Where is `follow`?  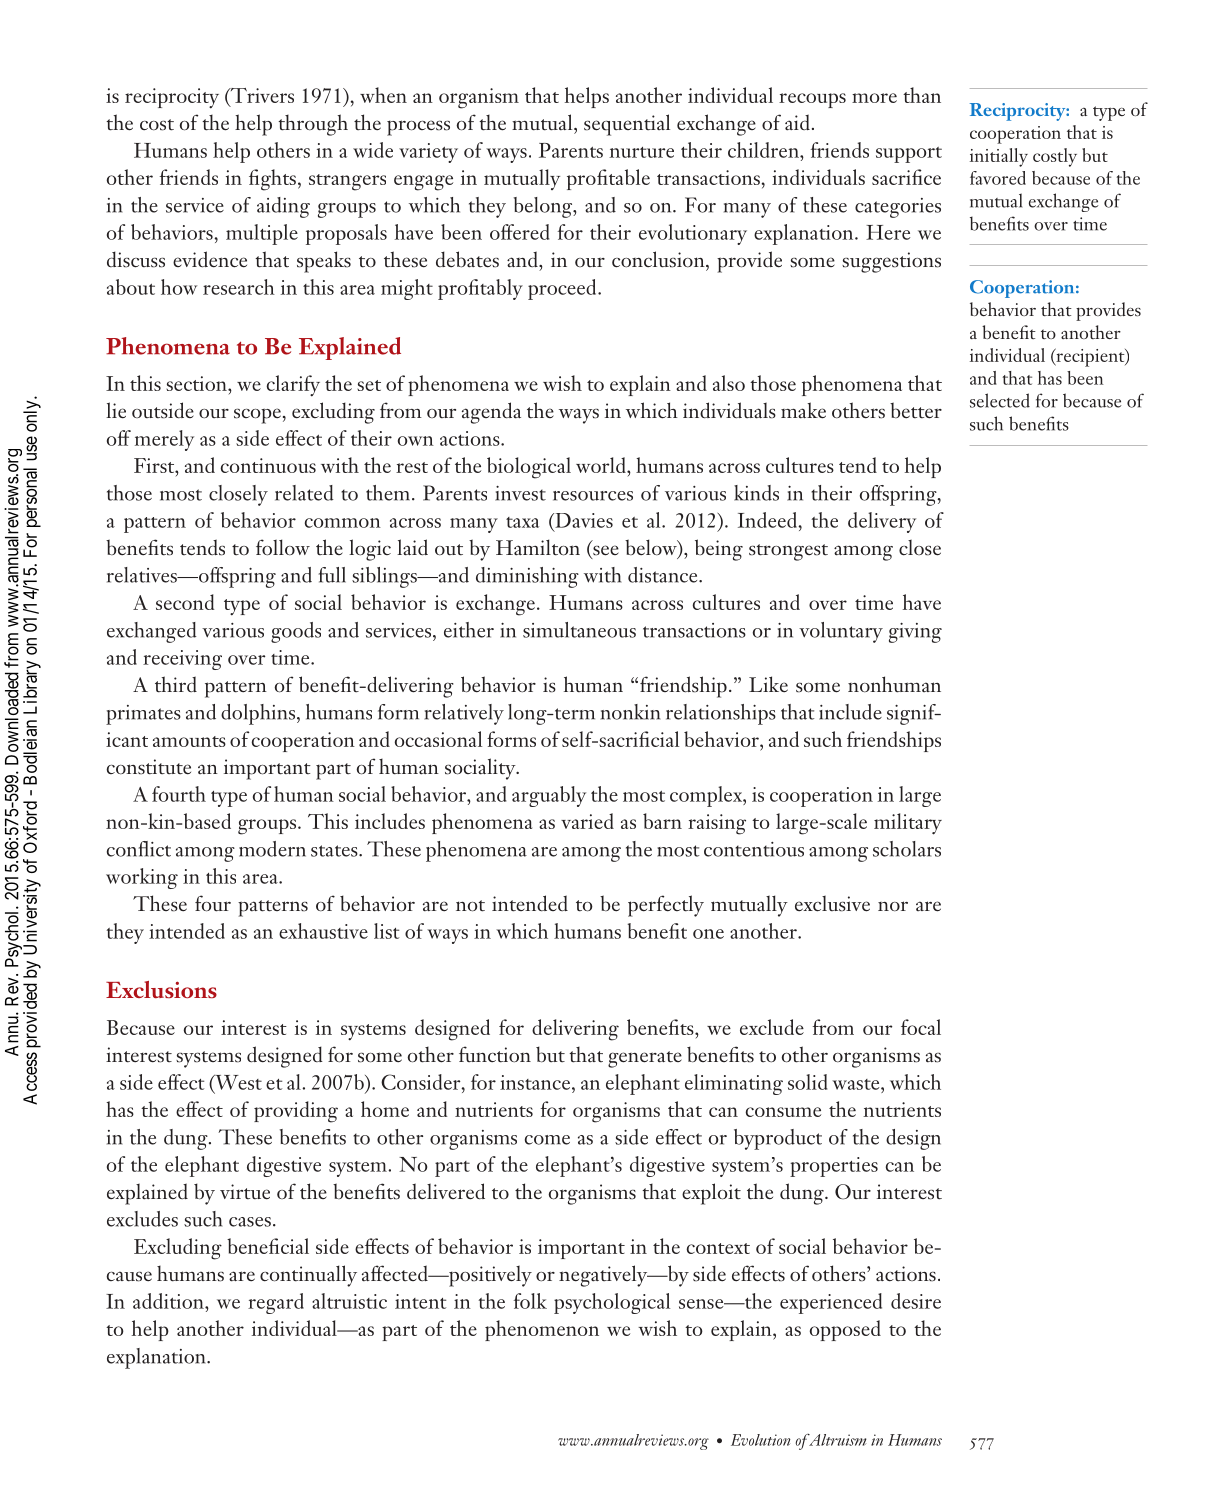
follow is located at coordinates (283, 547).
